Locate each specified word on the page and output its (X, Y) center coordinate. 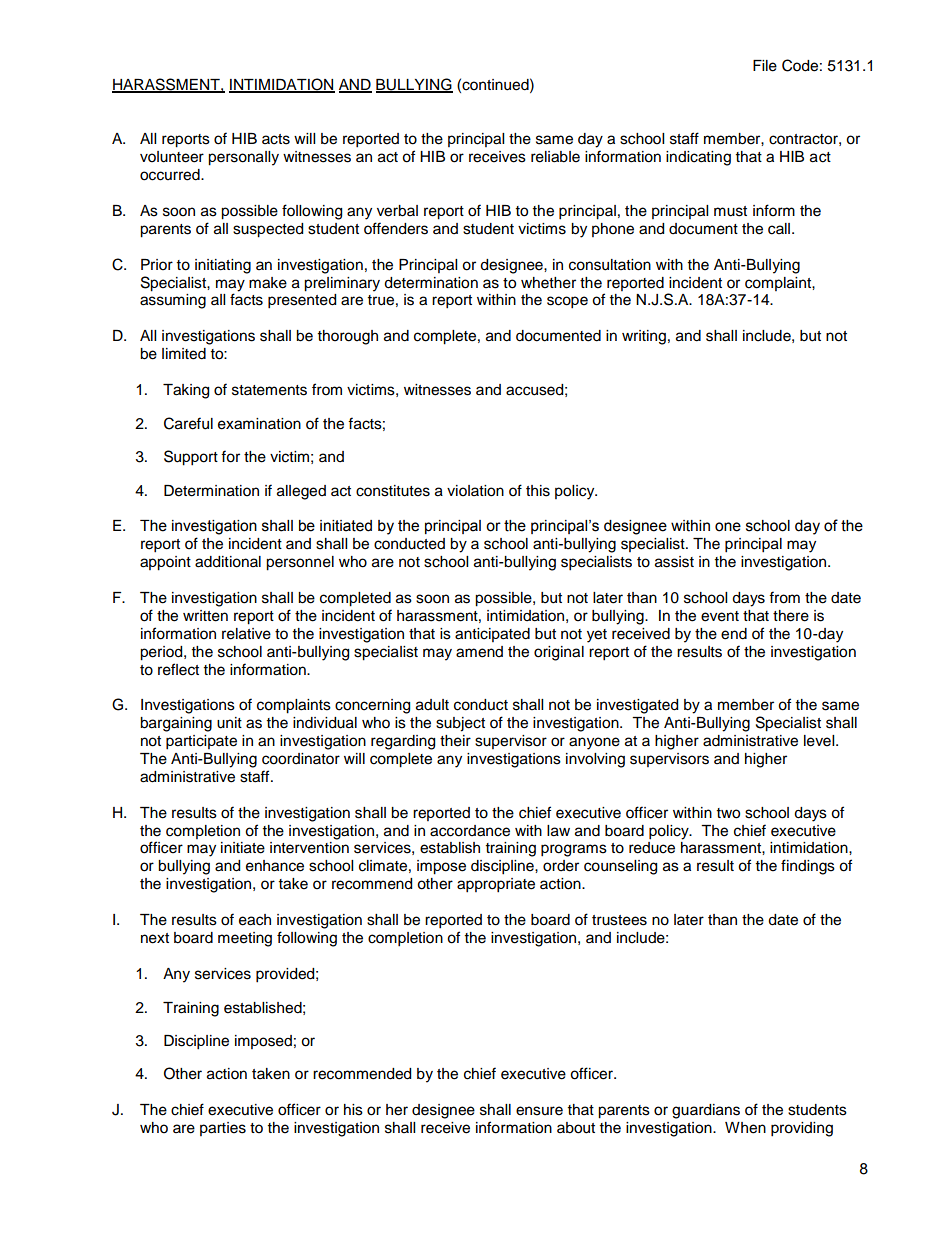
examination (259, 424)
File (765, 66)
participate (201, 742)
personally (243, 158)
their (455, 741)
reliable (555, 157)
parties (223, 1129)
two (728, 813)
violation (475, 491)
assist (674, 562)
